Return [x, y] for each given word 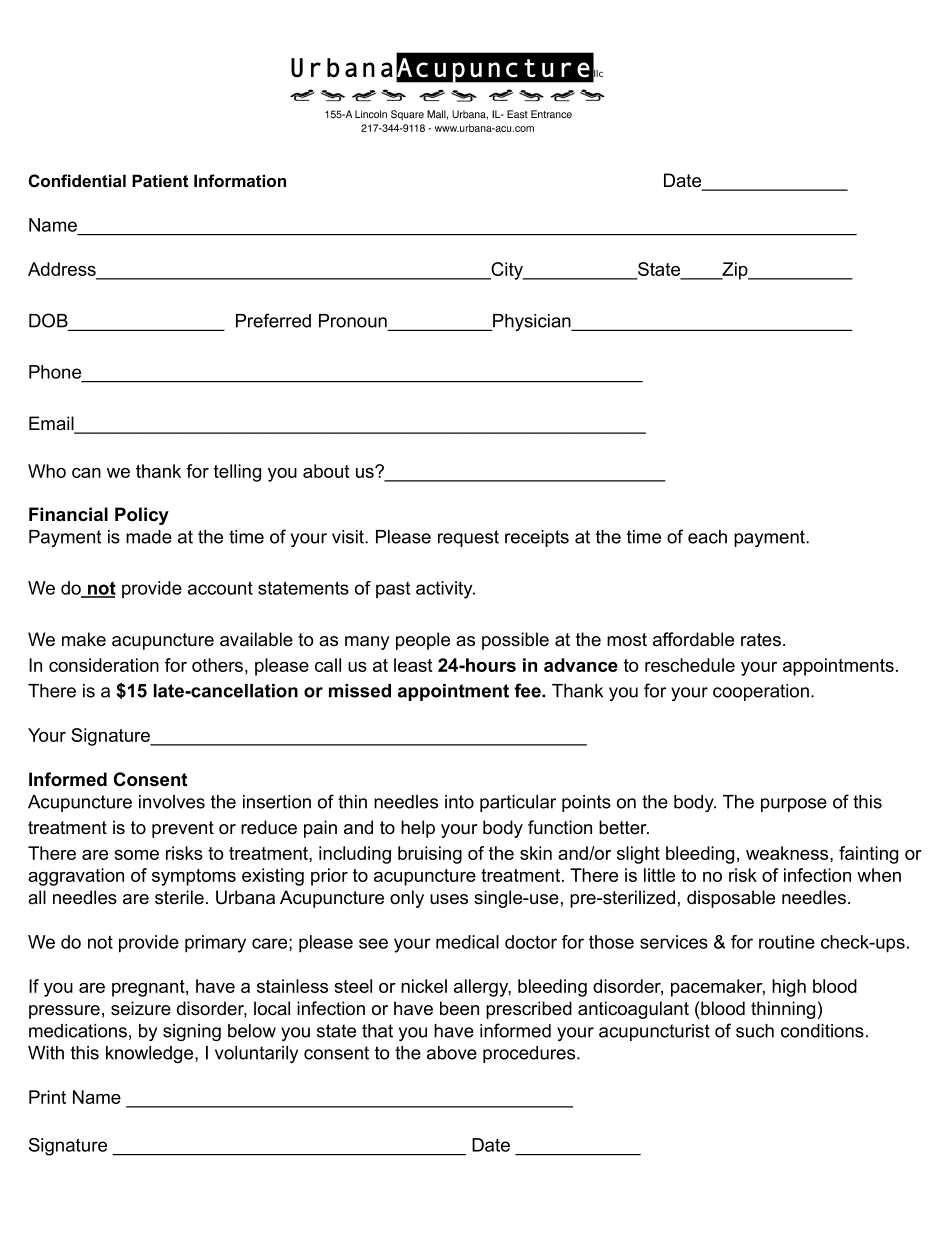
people [423, 641]
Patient [160, 181]
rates [761, 640]
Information [240, 181]
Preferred [273, 320]
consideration [104, 665]
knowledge [151, 1054]
